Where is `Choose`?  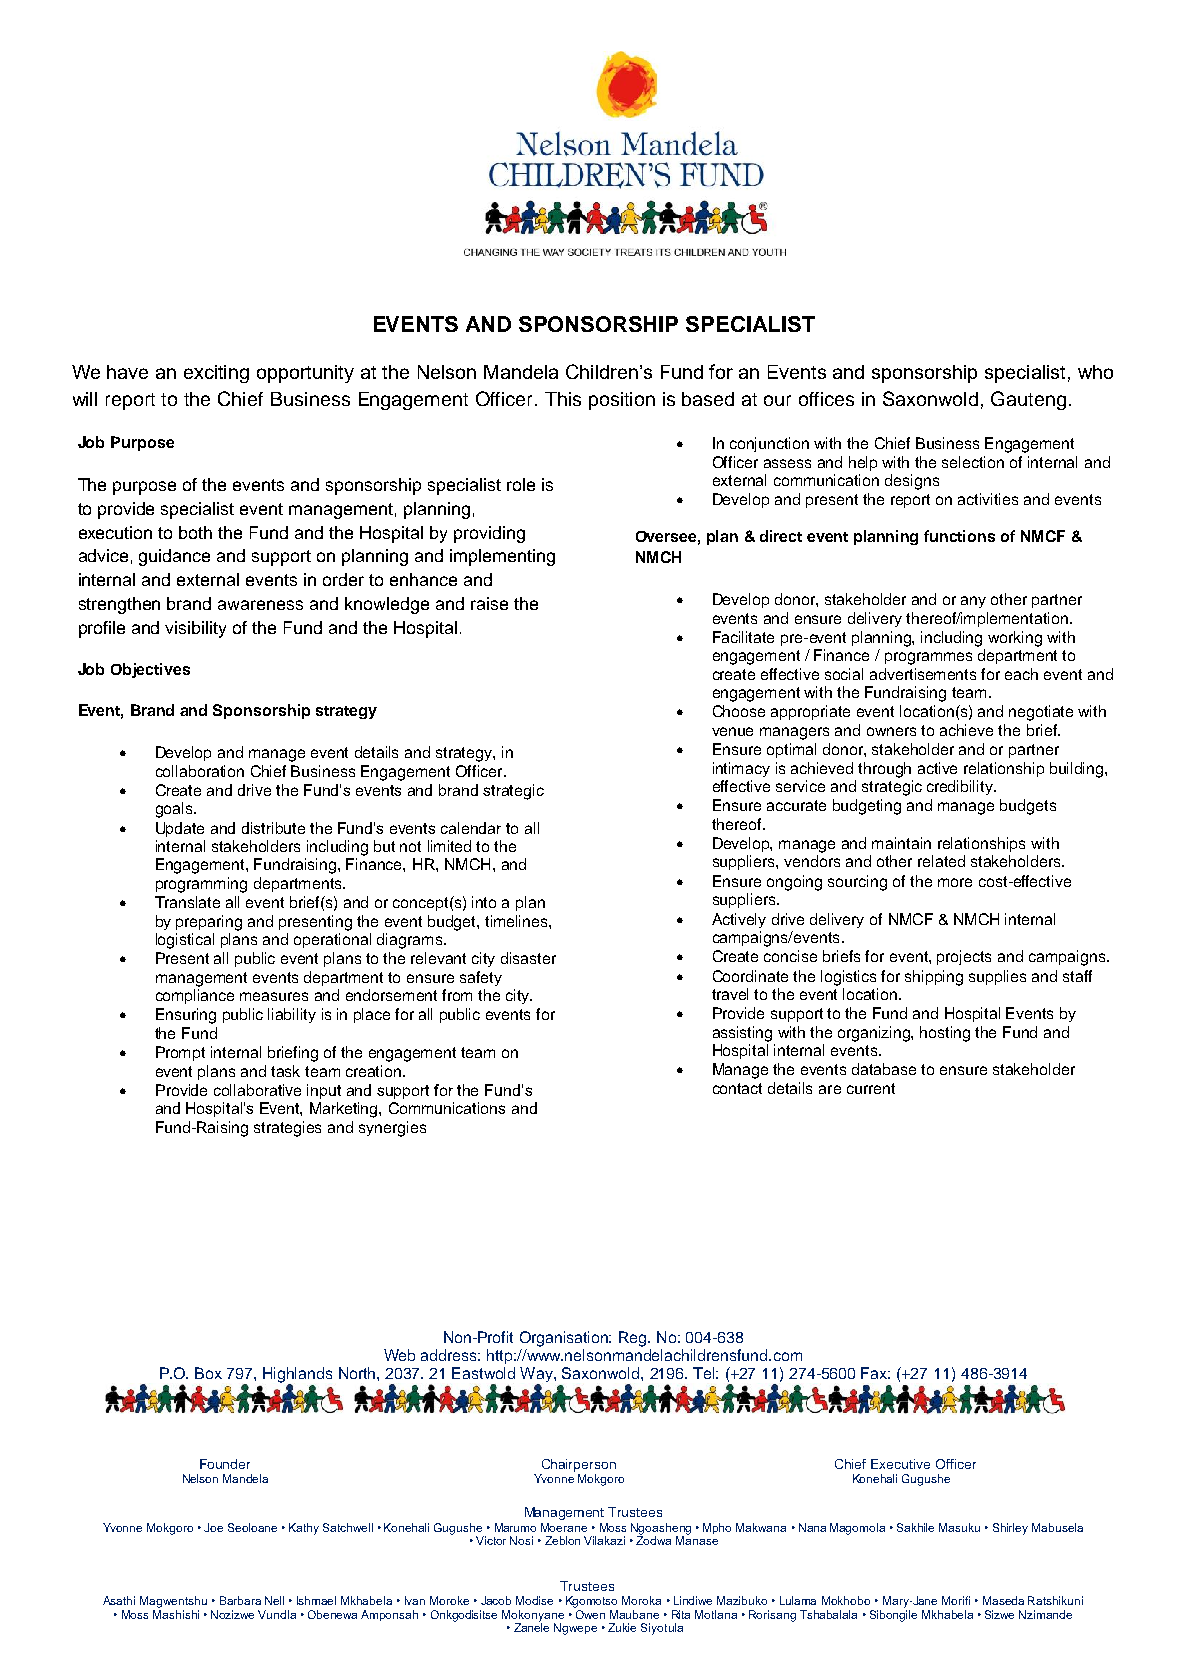
Choose is located at coordinates (739, 711).
